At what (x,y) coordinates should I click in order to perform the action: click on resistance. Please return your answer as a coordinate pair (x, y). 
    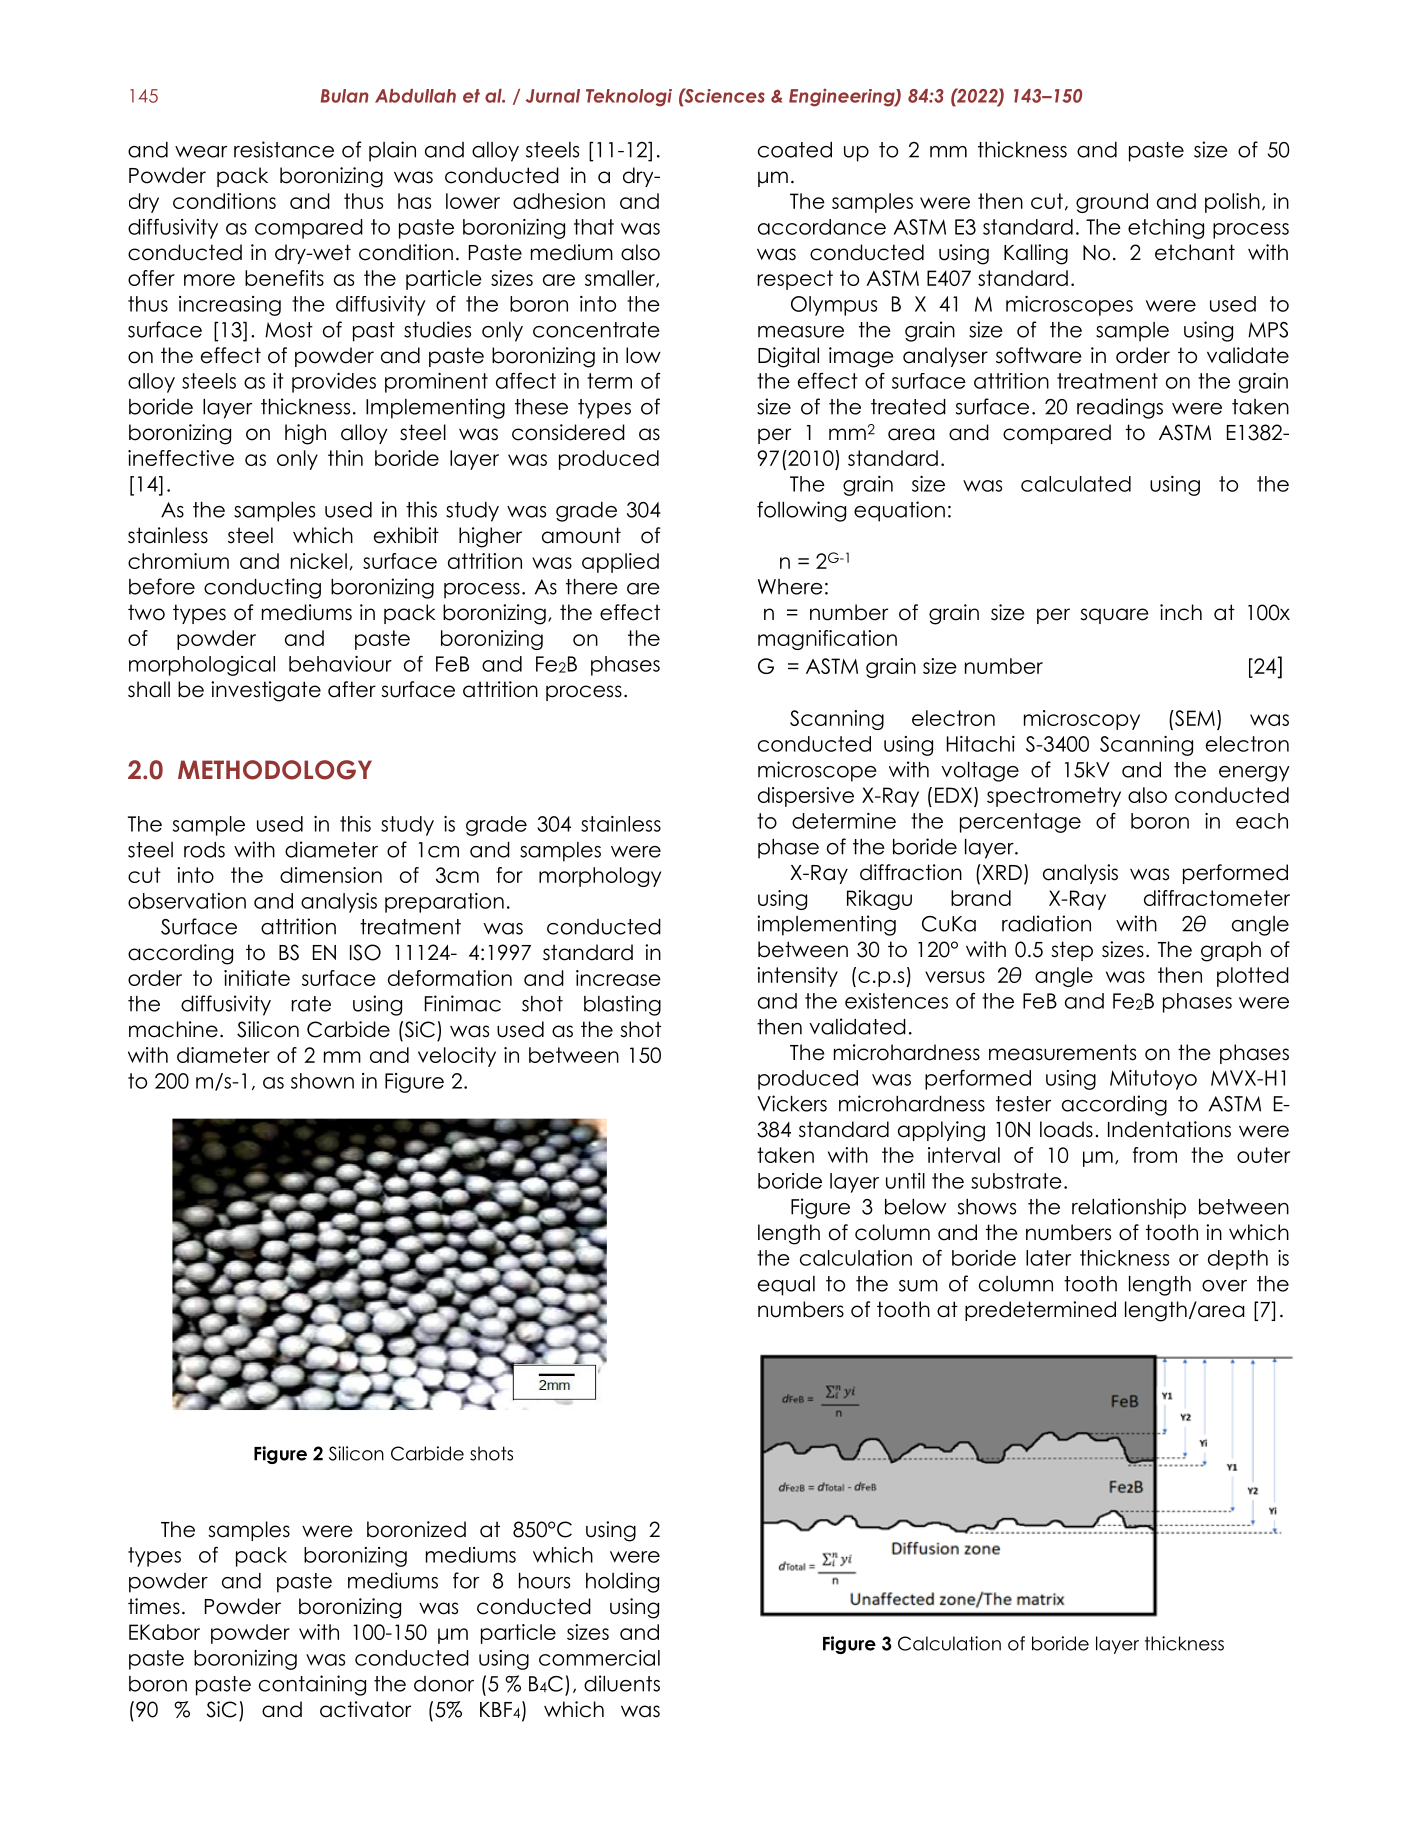
    Looking at the image, I should click on (284, 149).
